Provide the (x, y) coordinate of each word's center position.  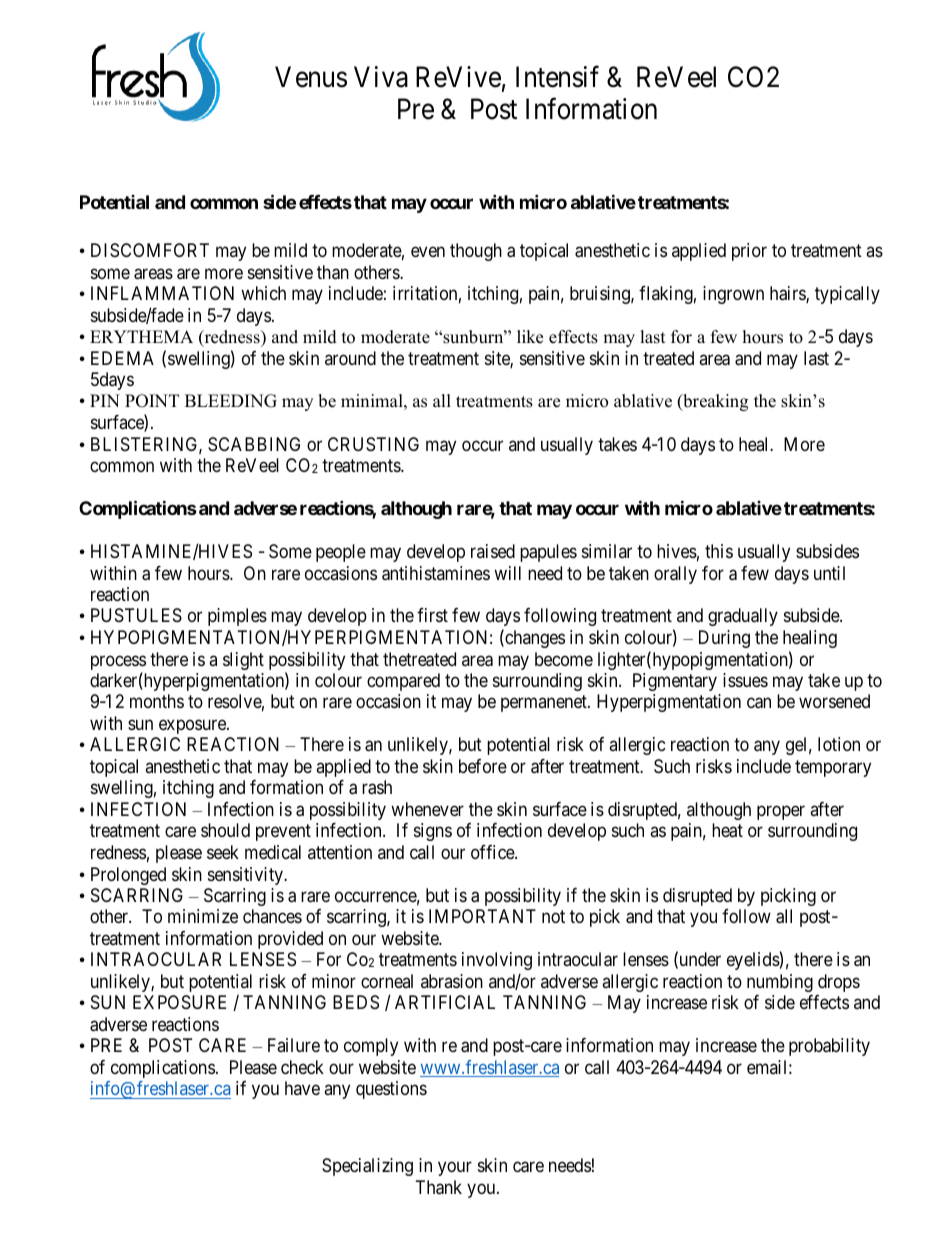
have (302, 1088)
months (157, 701)
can (759, 703)
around (350, 358)
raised (493, 551)
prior (749, 252)
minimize (203, 916)
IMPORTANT (482, 916)
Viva (381, 77)
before (483, 766)
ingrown (733, 295)
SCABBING (254, 444)
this (719, 551)
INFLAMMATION (162, 293)
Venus (311, 77)
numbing (780, 983)
